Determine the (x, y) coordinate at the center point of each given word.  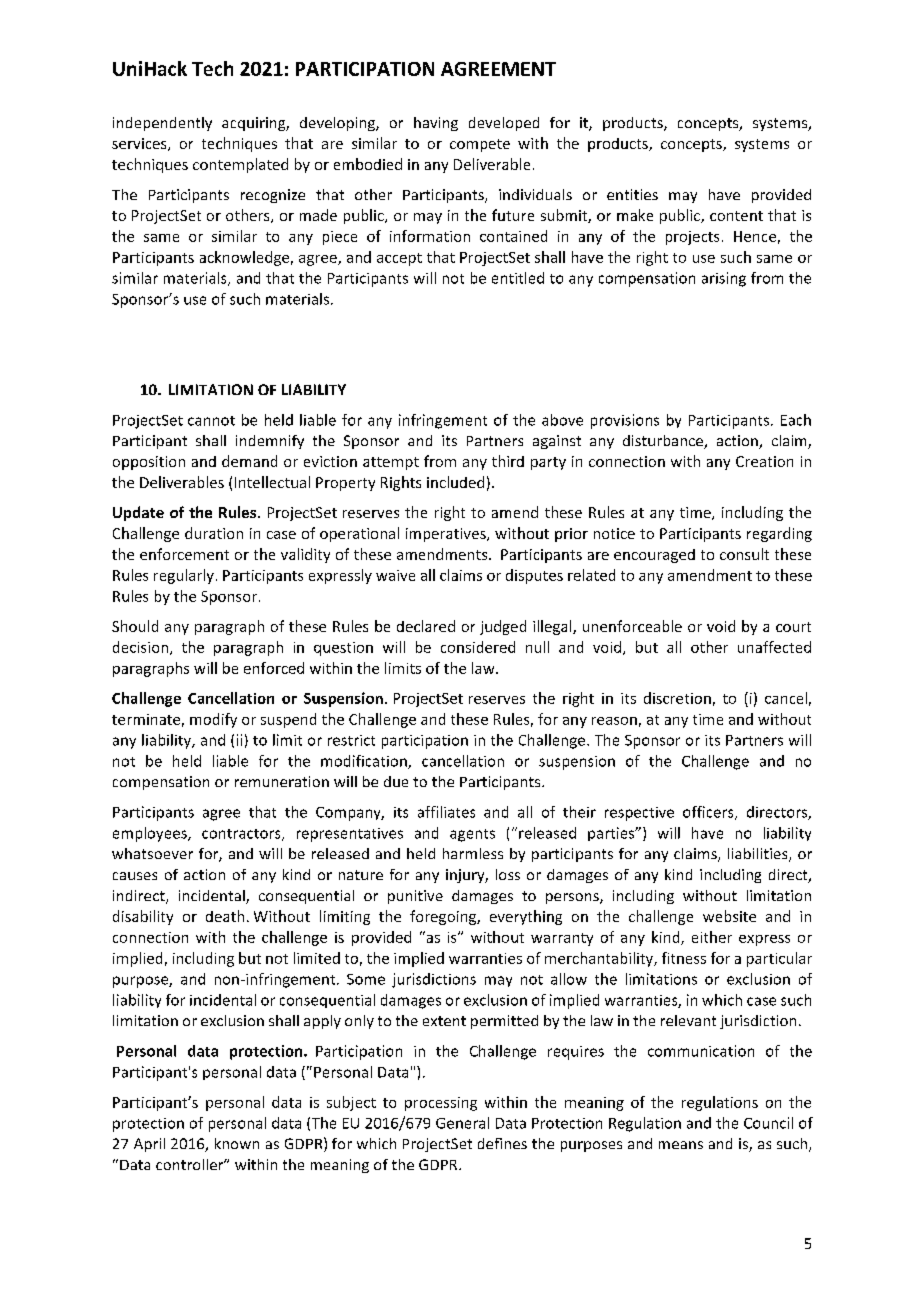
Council (768, 1123)
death (225, 916)
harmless (473, 853)
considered (478, 647)
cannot (211, 421)
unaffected (774, 647)
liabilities (759, 855)
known (237, 1143)
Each (796, 420)
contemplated (240, 165)
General (462, 1123)
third (508, 461)
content (736, 216)
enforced (274, 668)
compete (480, 145)
